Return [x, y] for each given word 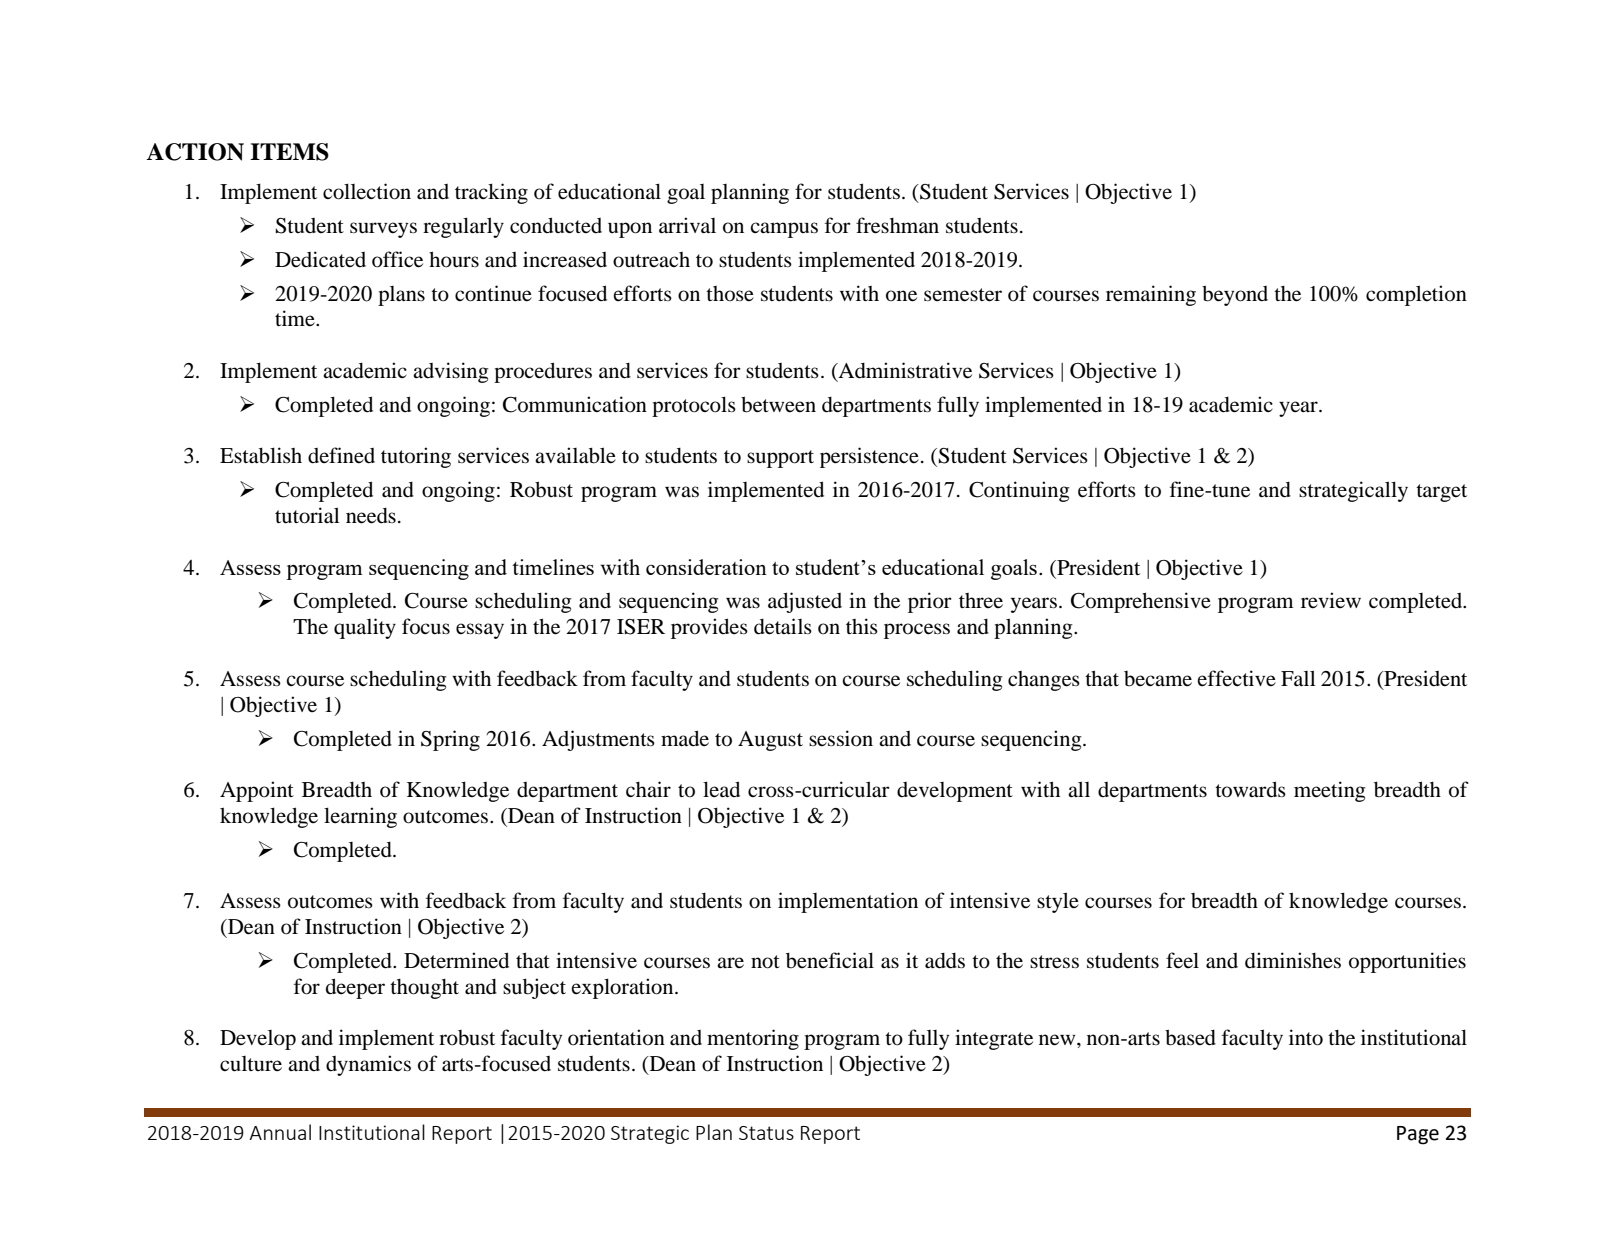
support [780, 459]
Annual [280, 1132]
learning [360, 817]
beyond [1235, 295]
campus [784, 230]
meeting [1330, 791]
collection [367, 191]
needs [371, 516]
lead [721, 789]
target [1441, 493]
